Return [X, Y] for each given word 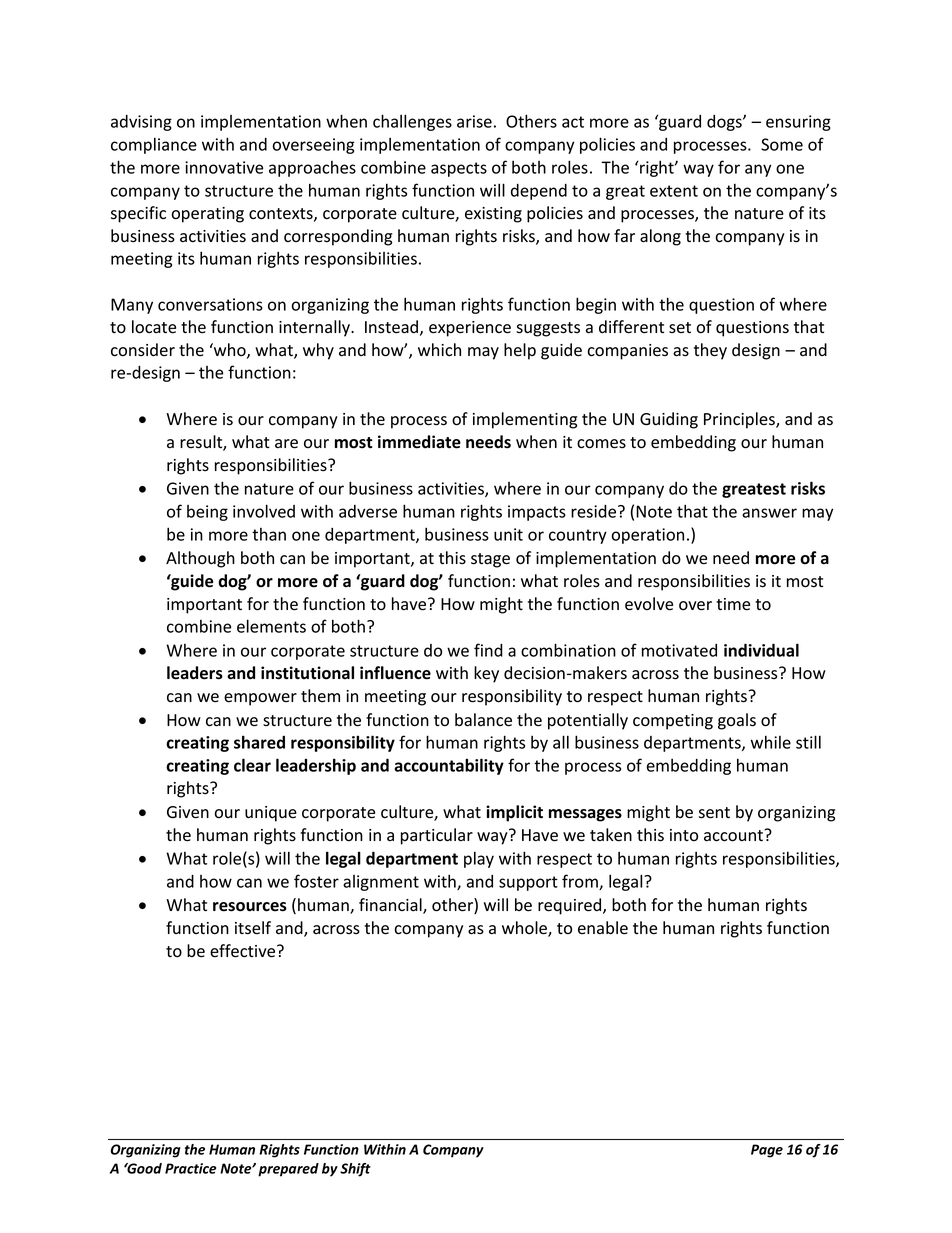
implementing [525, 420]
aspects [459, 169]
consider [143, 350]
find [488, 650]
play [479, 859]
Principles [740, 420]
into [684, 835]
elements [271, 626]
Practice [190, 1168]
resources [250, 907]
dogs [725, 123]
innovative [224, 167]
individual [761, 650]
